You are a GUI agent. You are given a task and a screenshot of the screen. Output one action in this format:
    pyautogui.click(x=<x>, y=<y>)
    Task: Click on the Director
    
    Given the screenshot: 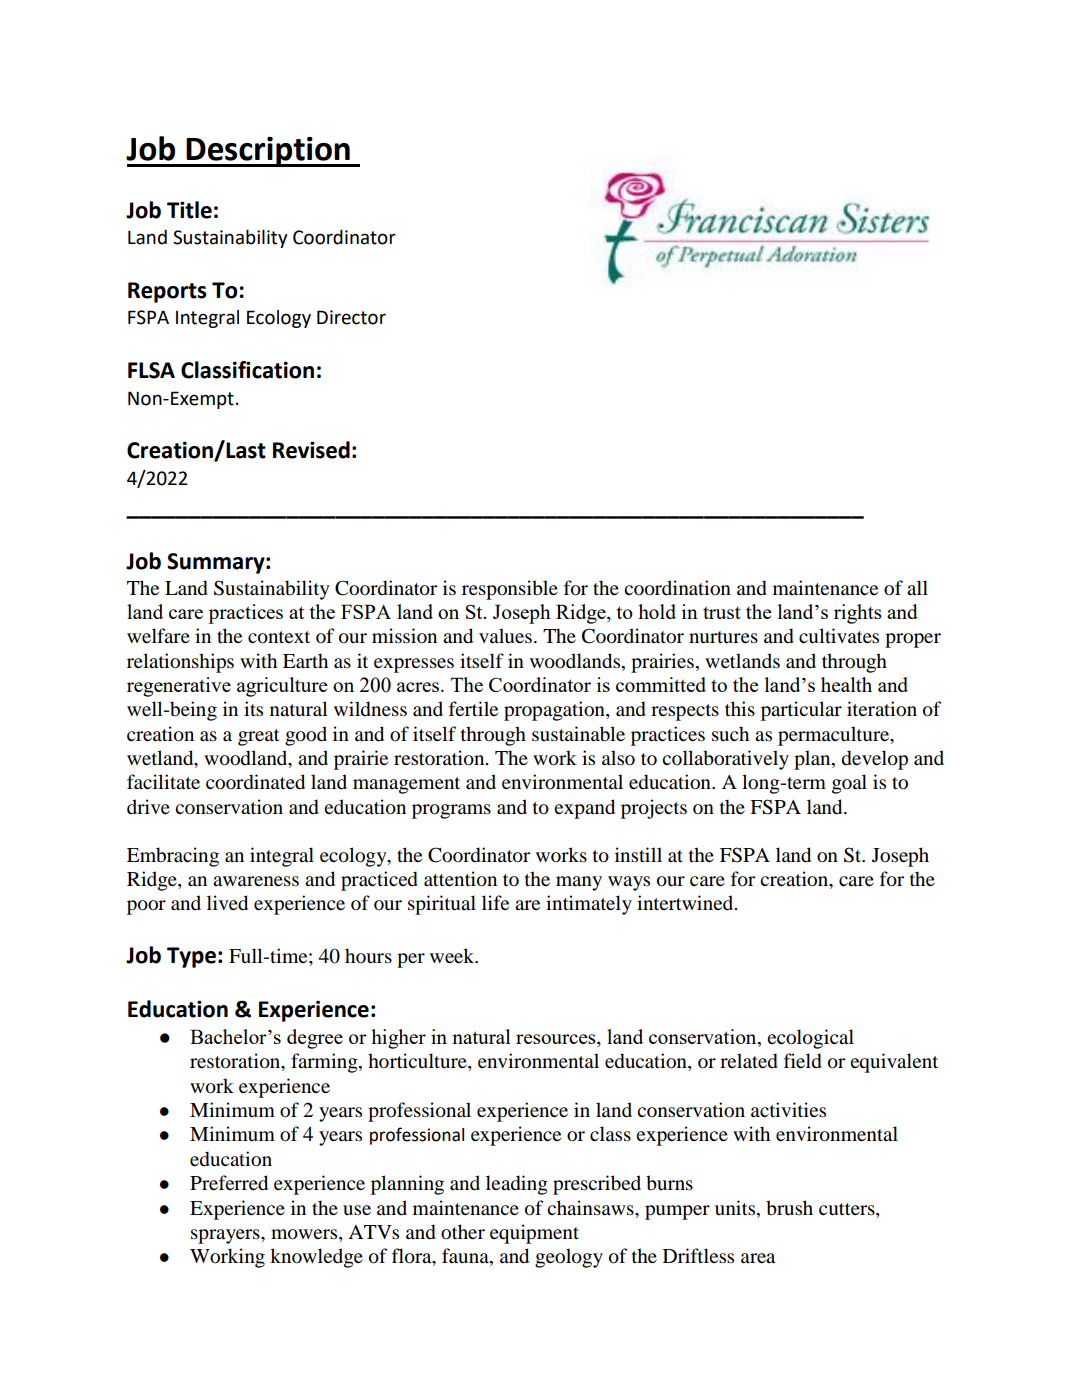 What is the action you would take?
    pyautogui.click(x=351, y=317)
